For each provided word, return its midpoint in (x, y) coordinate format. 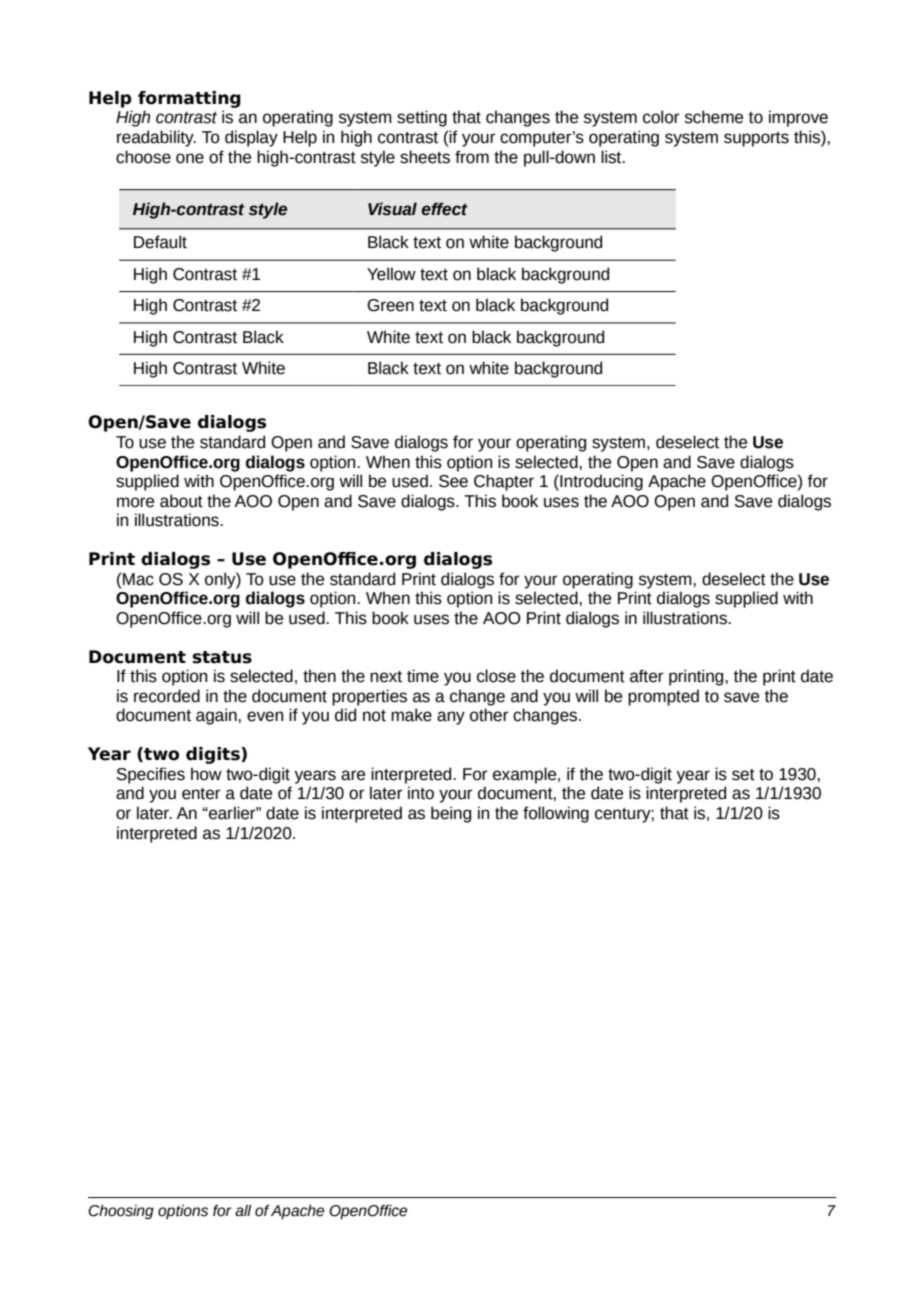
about (181, 501)
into (421, 793)
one (190, 158)
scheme (714, 117)
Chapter (504, 482)
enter (201, 794)
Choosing (121, 1212)
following (556, 814)
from (472, 157)
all (243, 1211)
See (453, 481)
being (451, 814)
